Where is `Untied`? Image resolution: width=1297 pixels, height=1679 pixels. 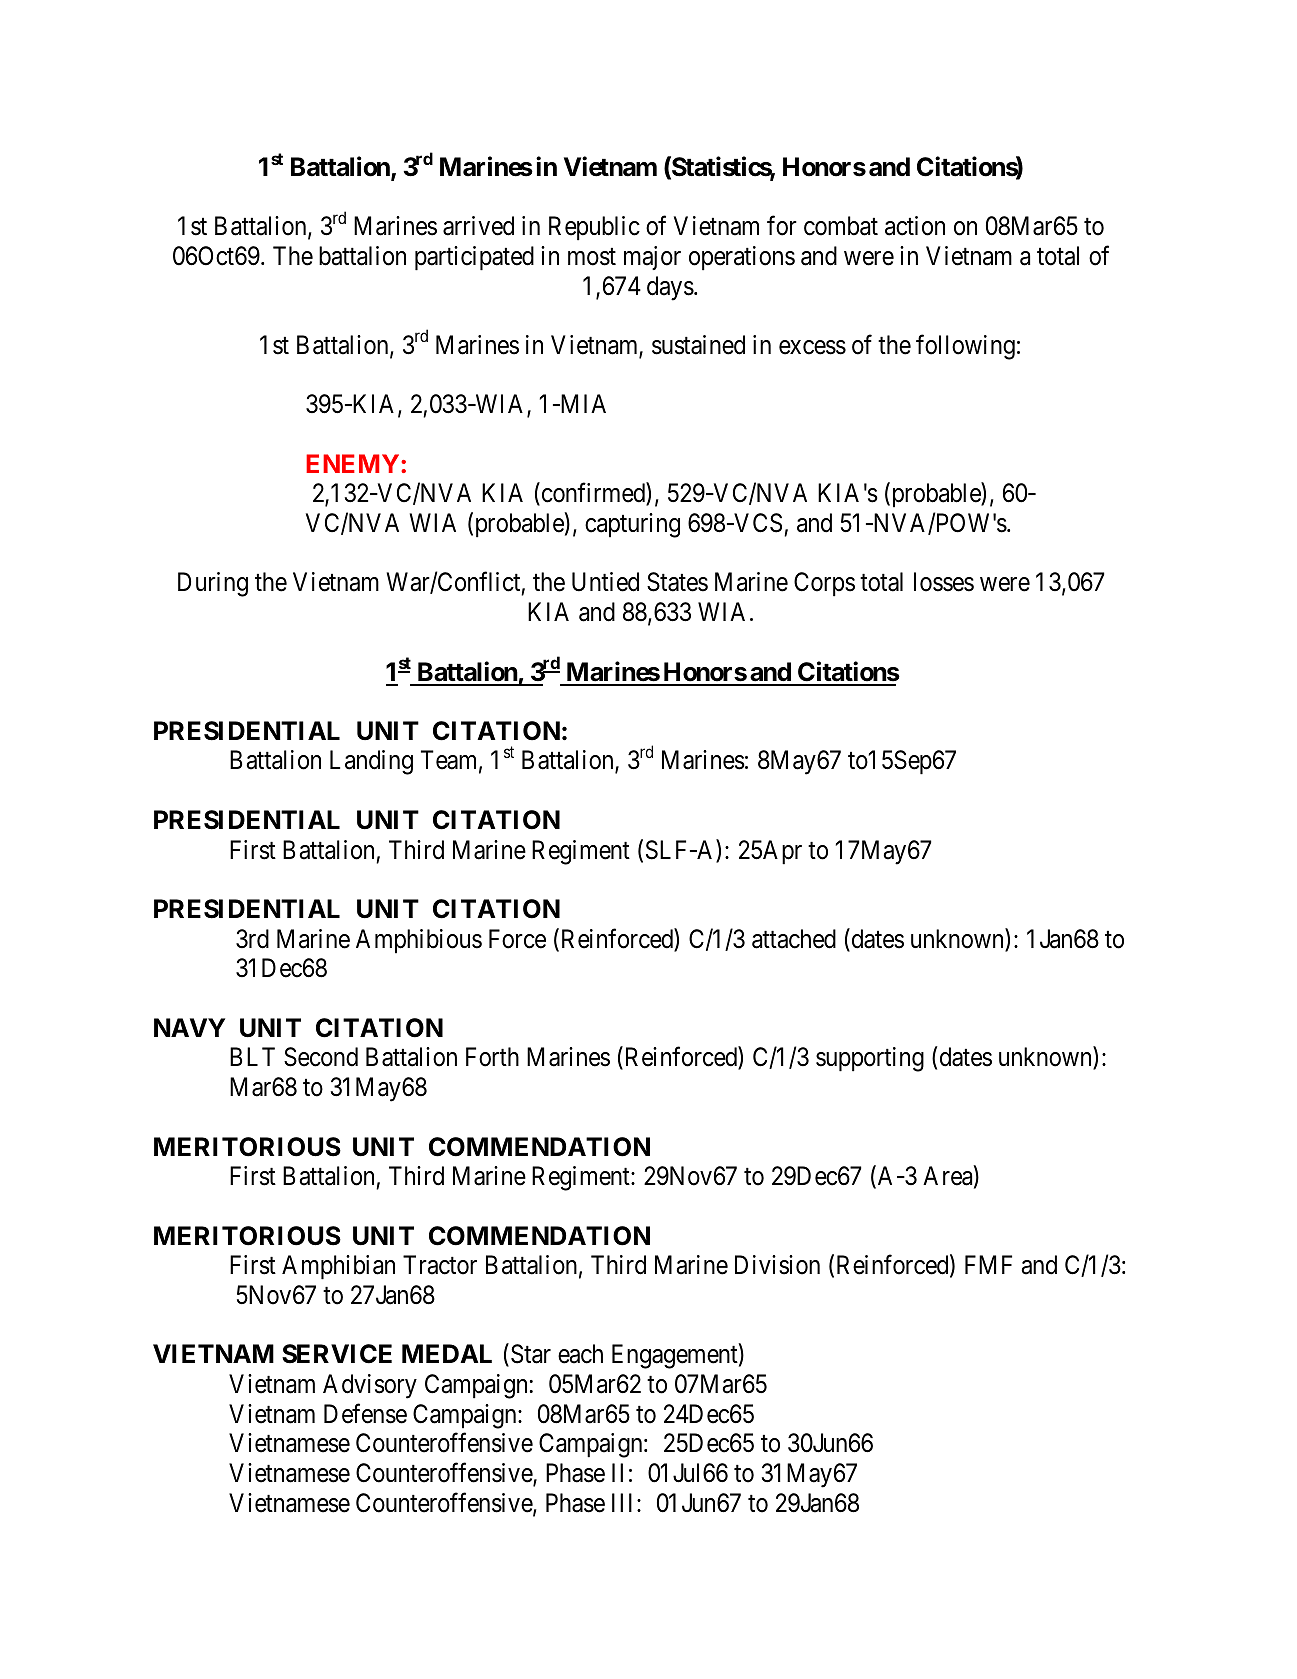 Untied is located at coordinates (605, 582).
